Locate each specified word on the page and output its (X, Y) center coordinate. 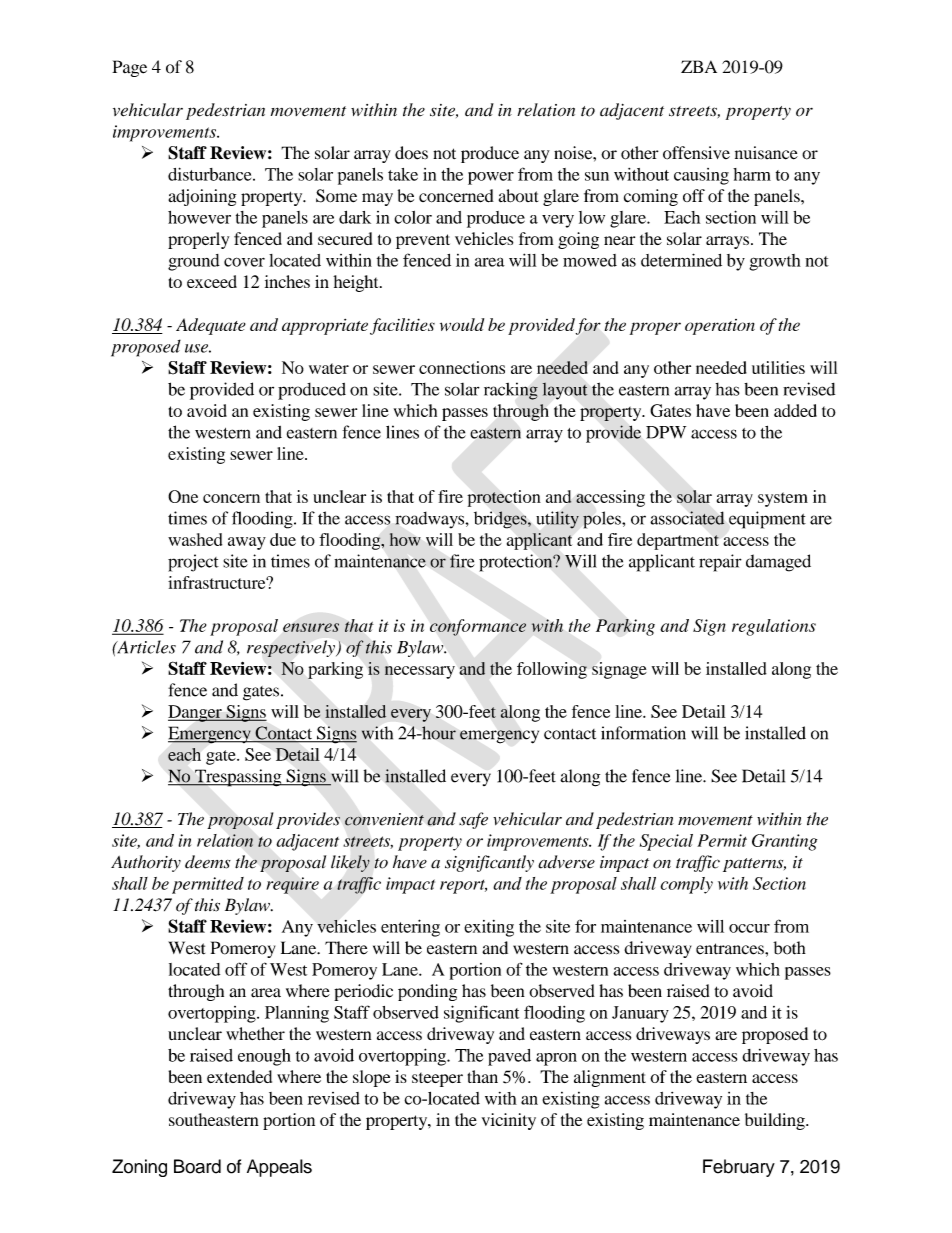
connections (462, 367)
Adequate (211, 326)
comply (687, 885)
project (193, 563)
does (411, 153)
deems (208, 862)
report (463, 887)
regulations (774, 627)
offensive (696, 153)
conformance (478, 627)
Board (197, 1166)
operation (720, 327)
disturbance (211, 174)
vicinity (509, 1121)
